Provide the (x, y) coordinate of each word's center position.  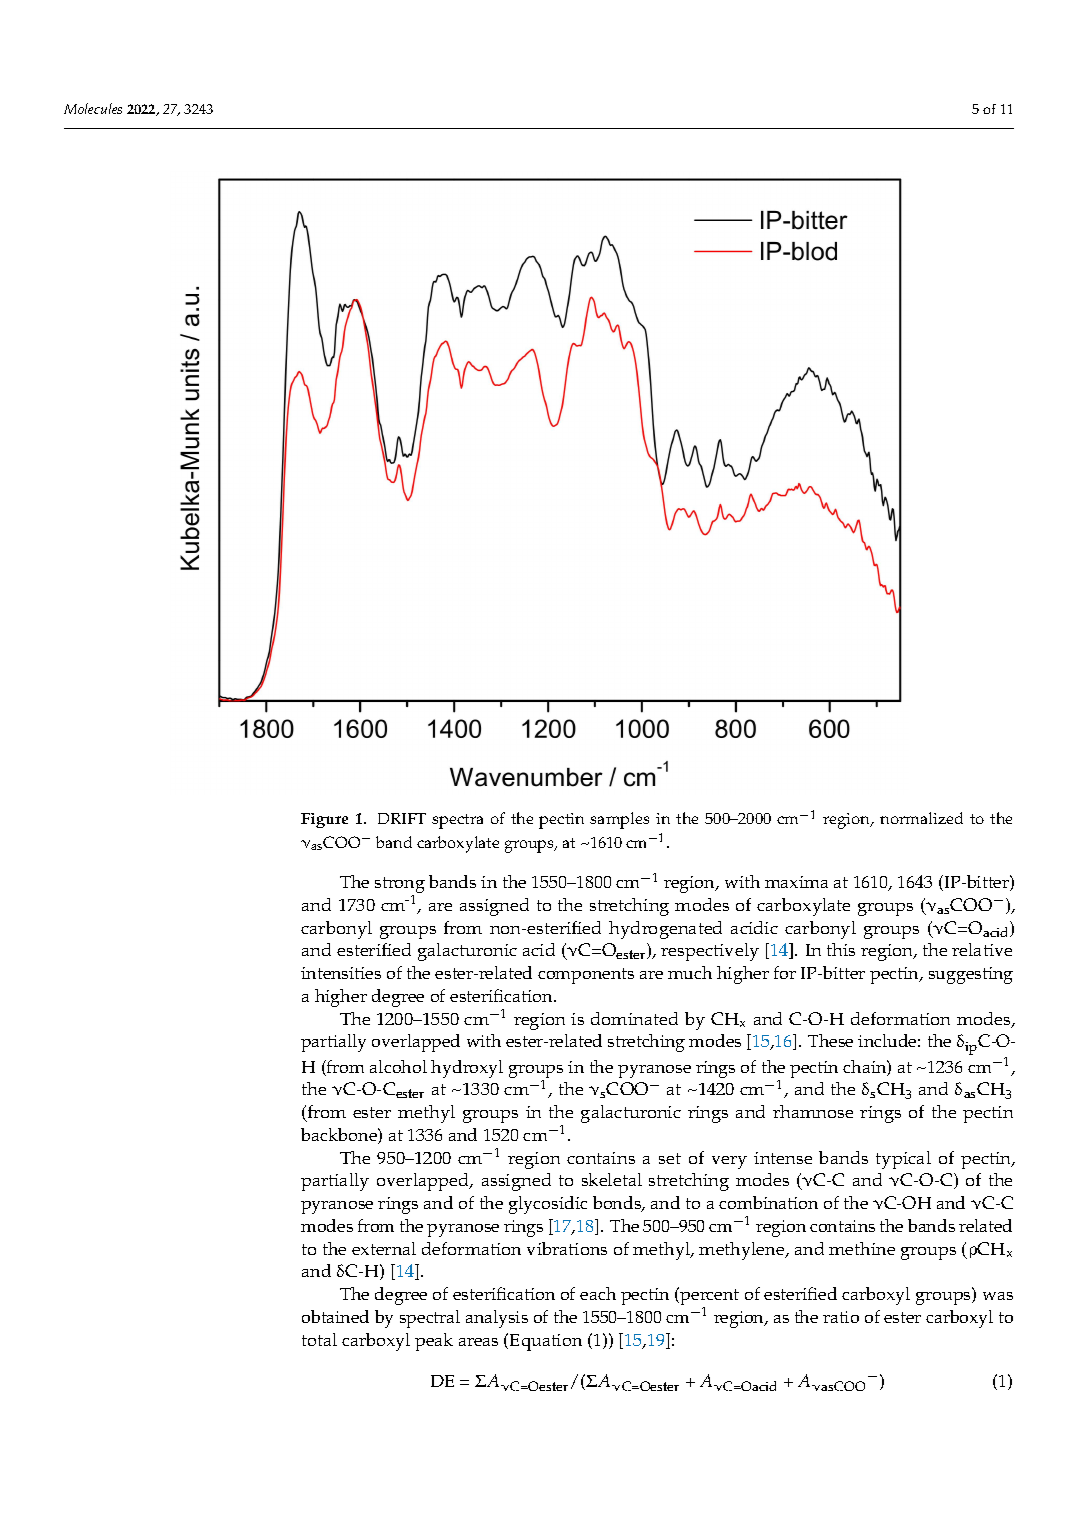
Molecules (93, 108)
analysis (497, 1319)
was (998, 1296)
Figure (324, 820)
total (319, 1339)
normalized (921, 818)
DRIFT (402, 818)
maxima (796, 882)
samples (619, 820)
